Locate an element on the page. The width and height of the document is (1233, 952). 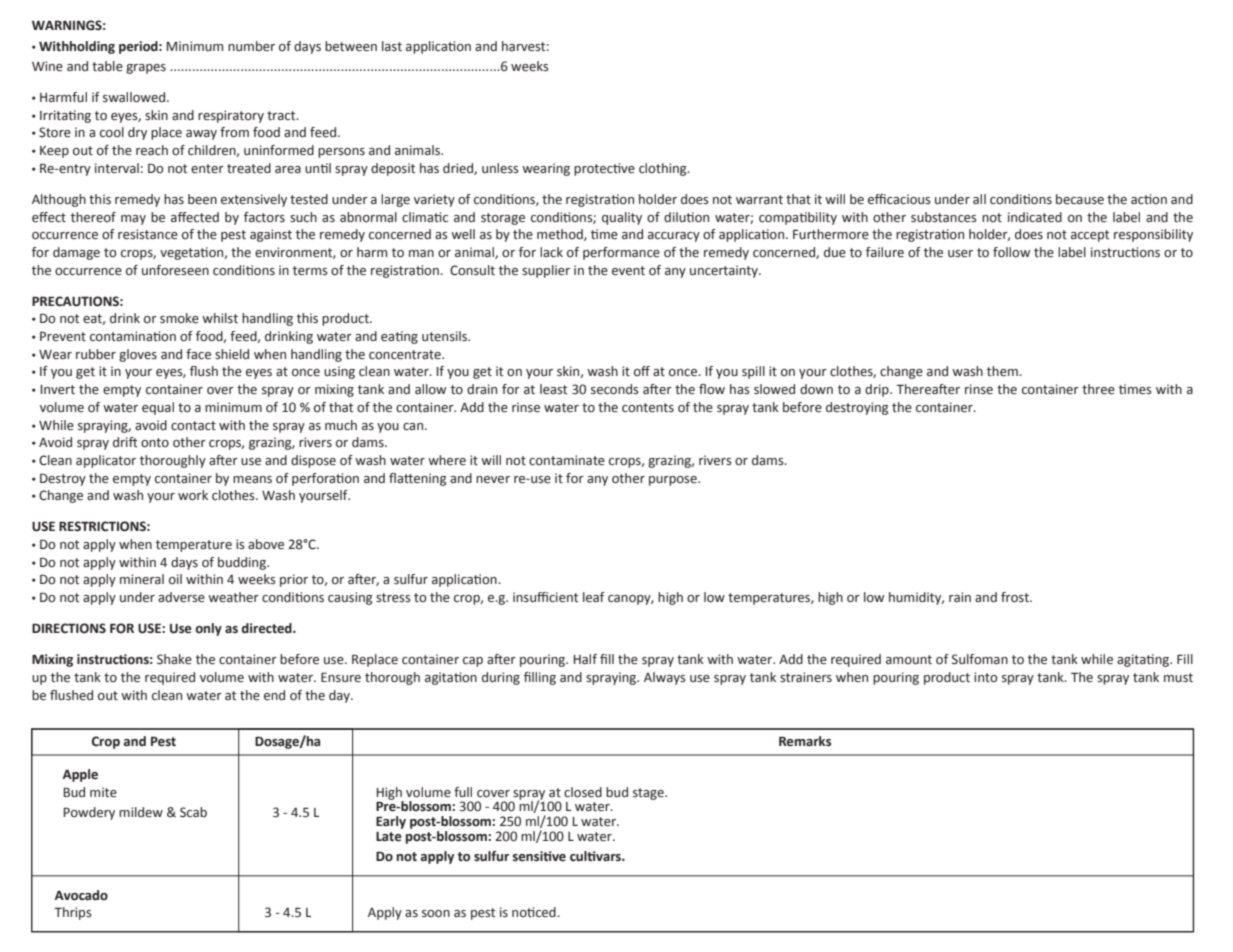
because is located at coordinates (1080, 199).
